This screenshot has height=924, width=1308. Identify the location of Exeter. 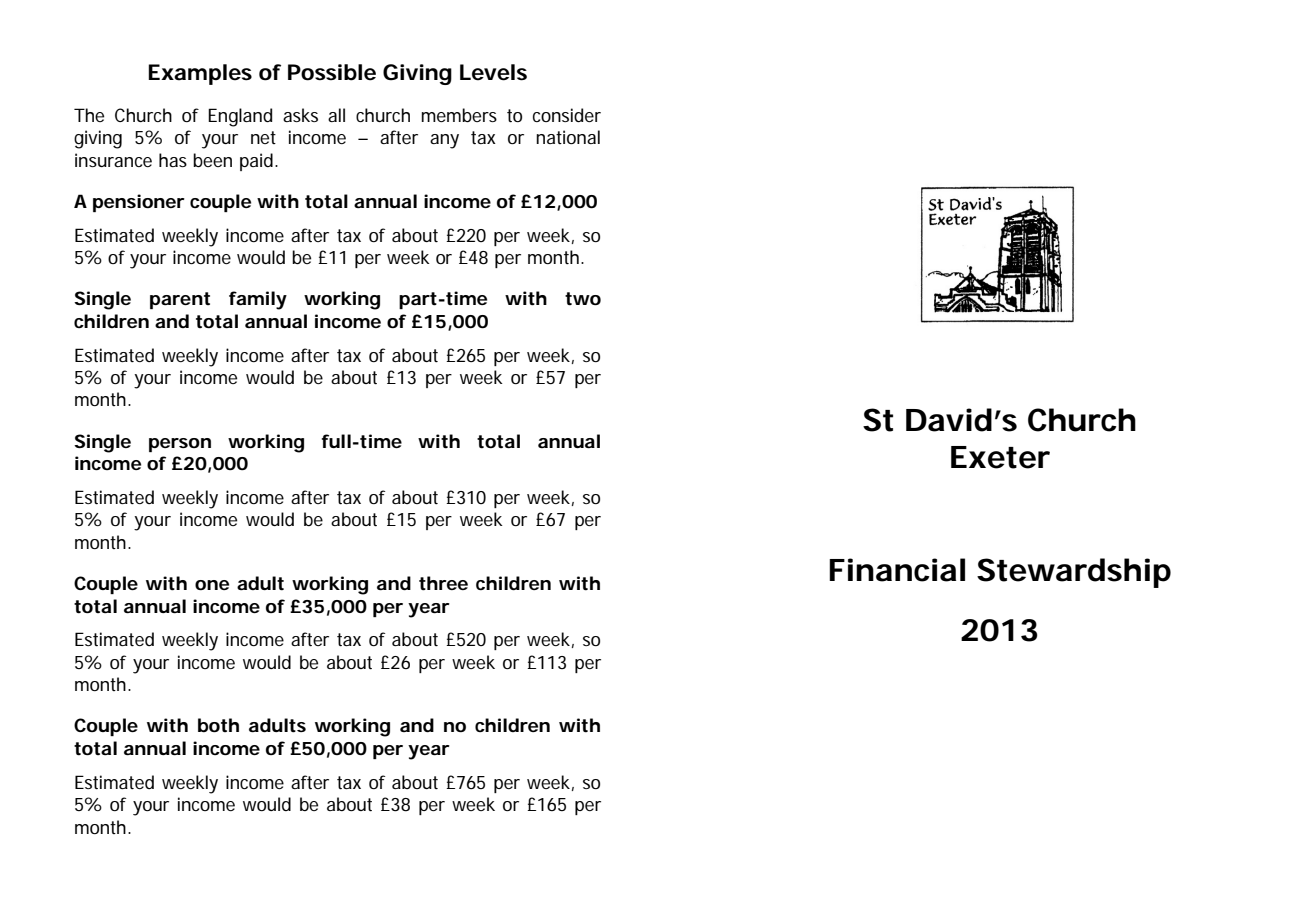
(1000, 457).
